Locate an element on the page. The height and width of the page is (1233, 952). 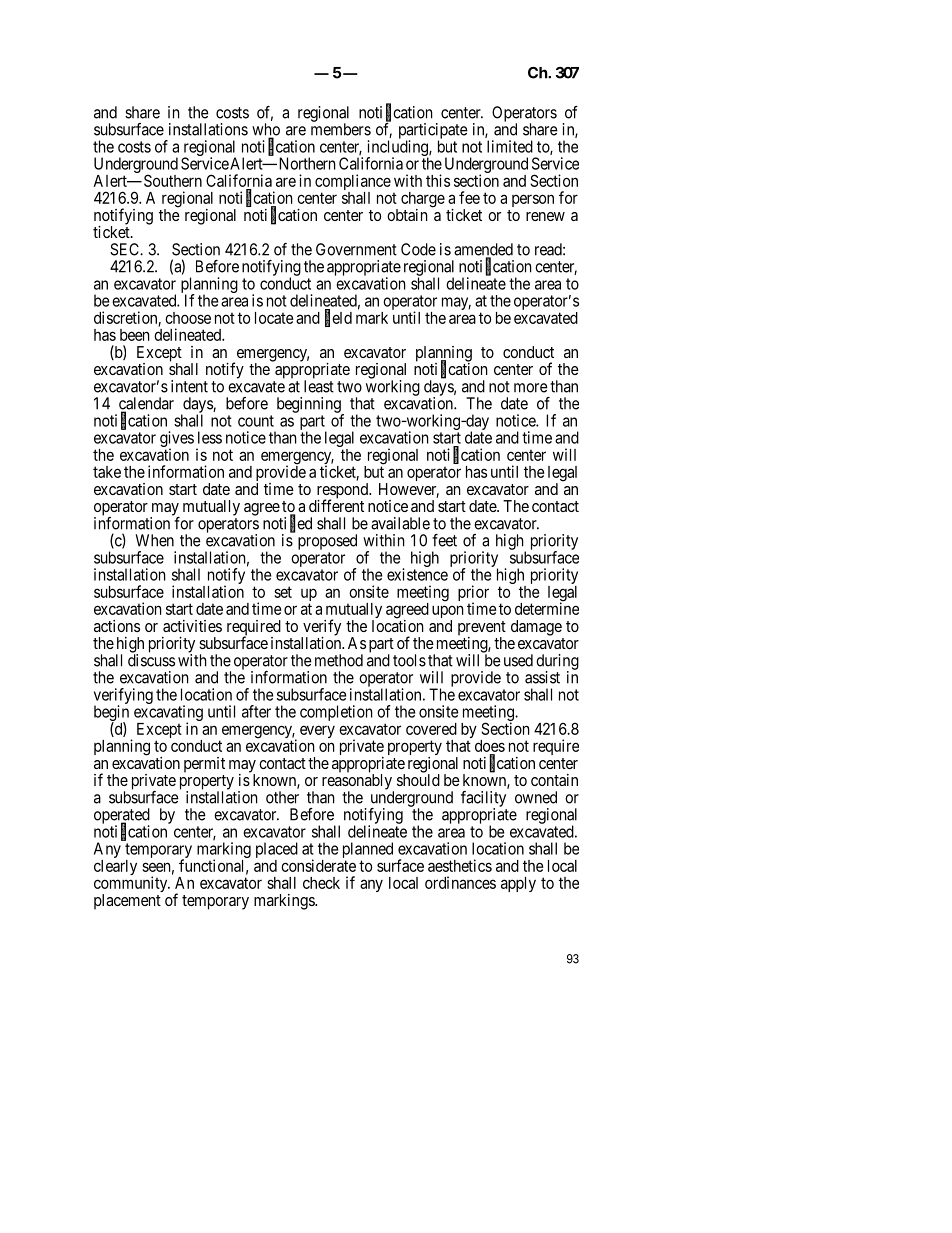
members is located at coordinates (341, 129).
